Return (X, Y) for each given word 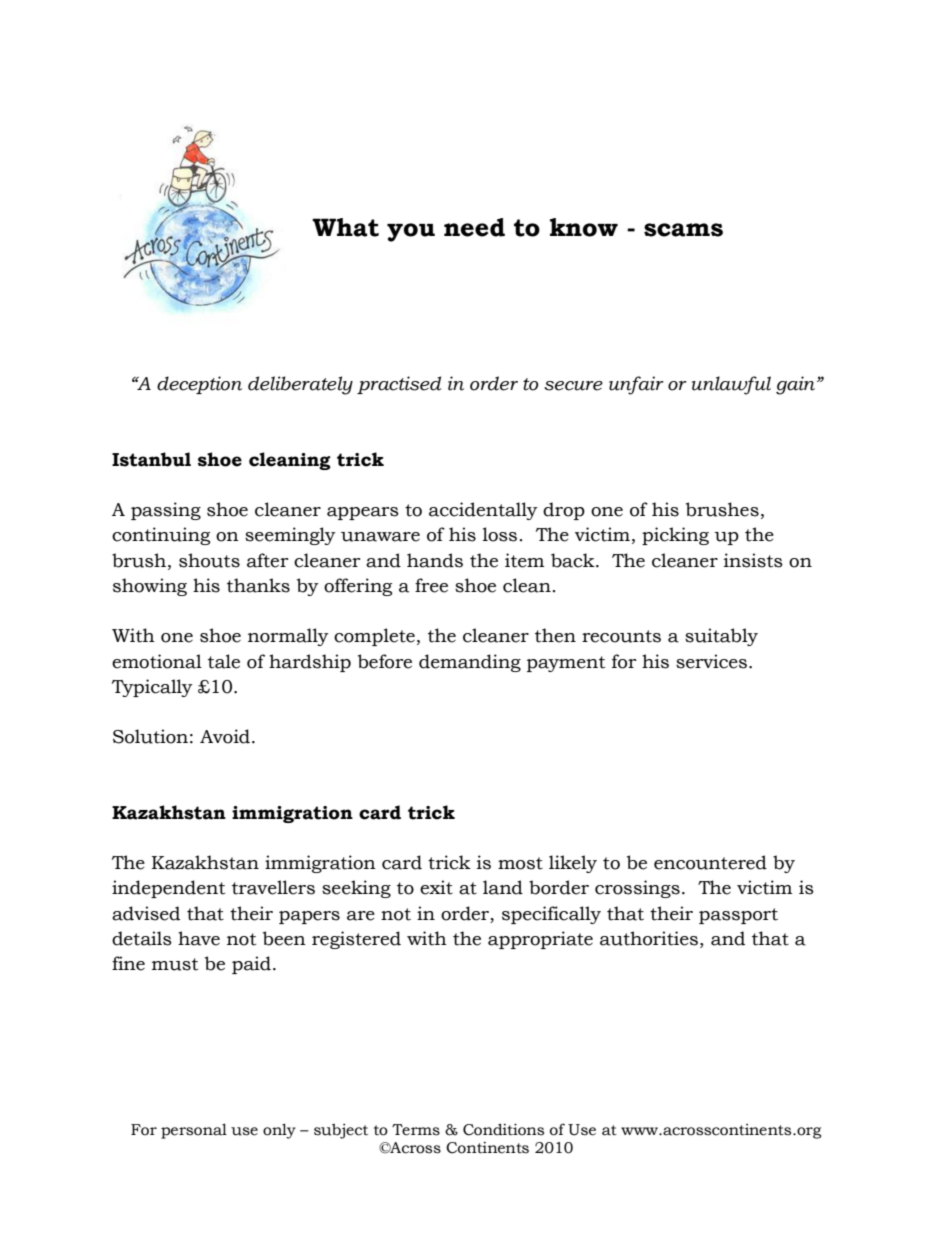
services (711, 661)
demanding (470, 663)
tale (224, 661)
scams (683, 230)
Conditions (503, 1129)
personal (194, 1131)
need (474, 227)
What (345, 227)
